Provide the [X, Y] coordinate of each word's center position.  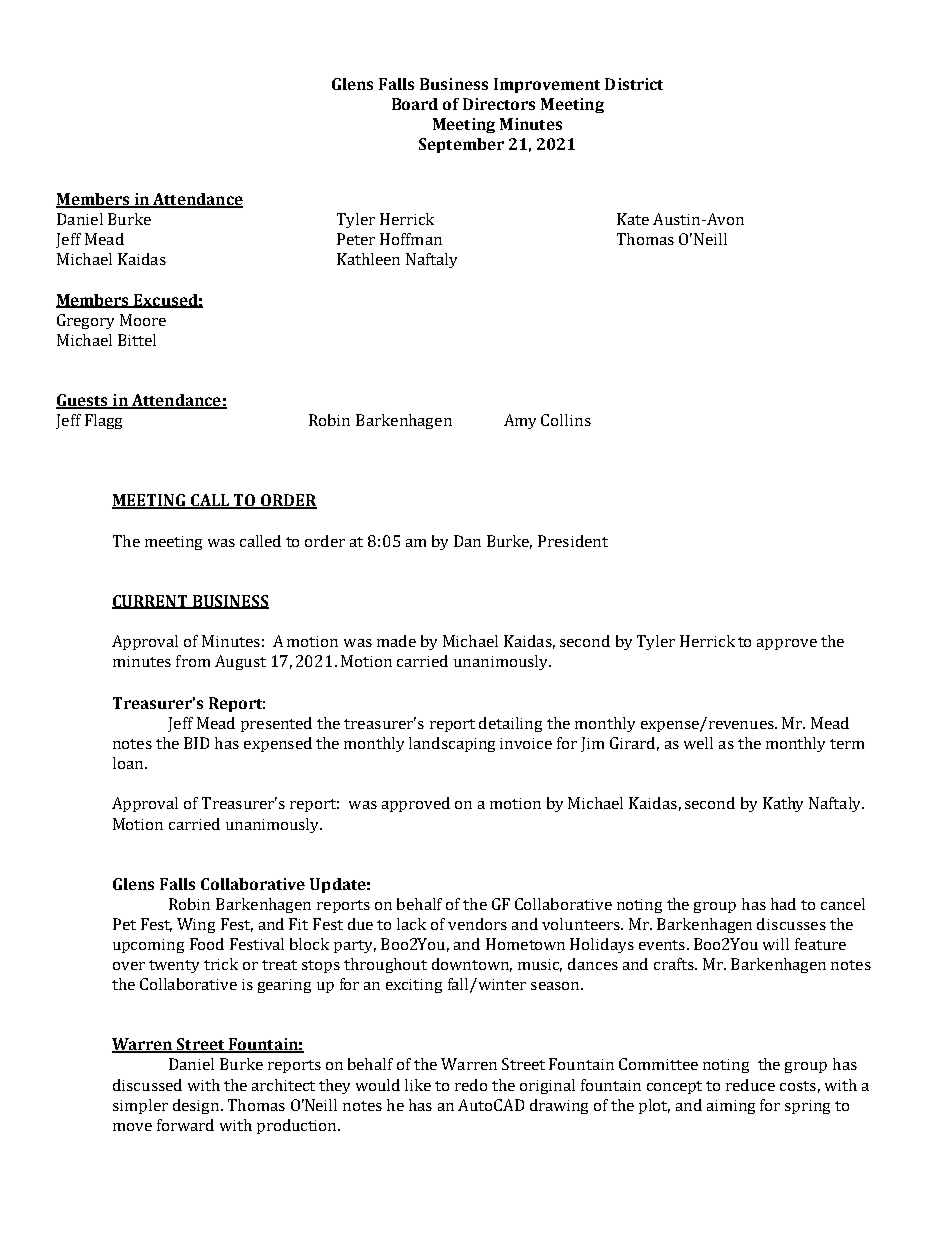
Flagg [103, 421]
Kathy [783, 804]
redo [471, 1085]
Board [415, 104]
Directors [499, 104]
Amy [520, 421]
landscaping [452, 744]
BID [196, 743]
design [197, 1106]
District [634, 84]
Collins [566, 420]
